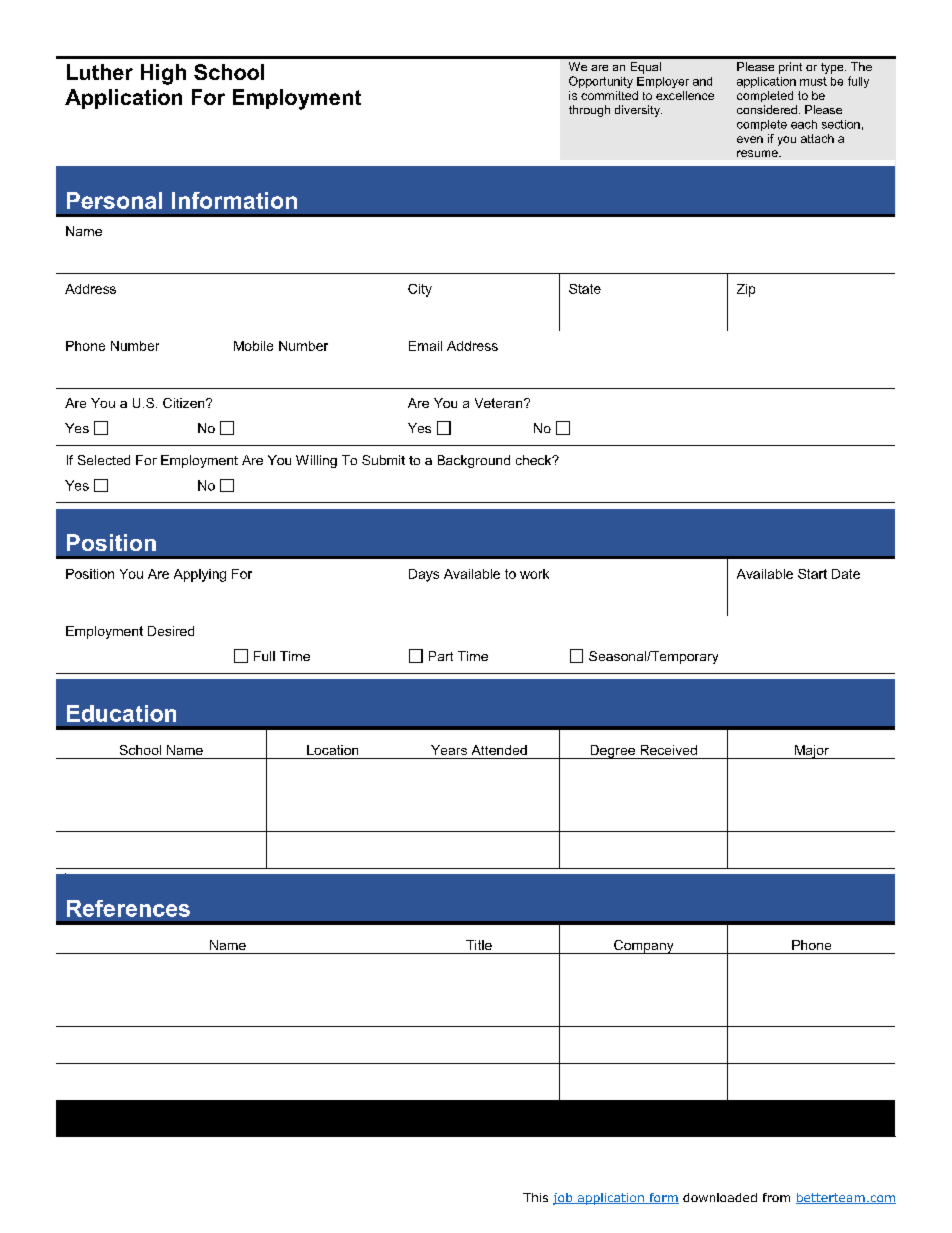 The width and height of the page is (952, 1233). I want to click on References, so click(128, 908).
